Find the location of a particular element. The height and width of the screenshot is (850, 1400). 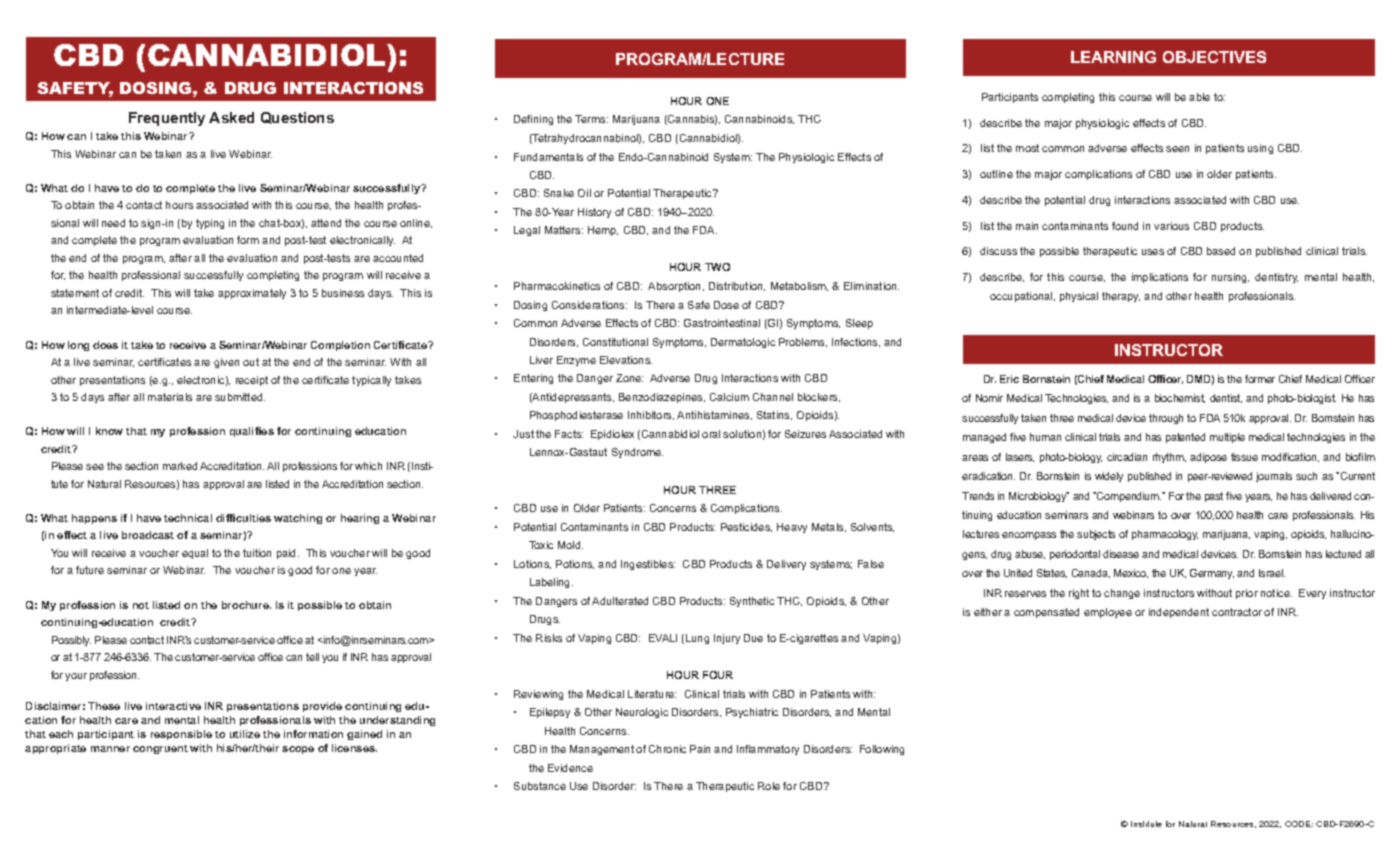

able is located at coordinates (1199, 97).
